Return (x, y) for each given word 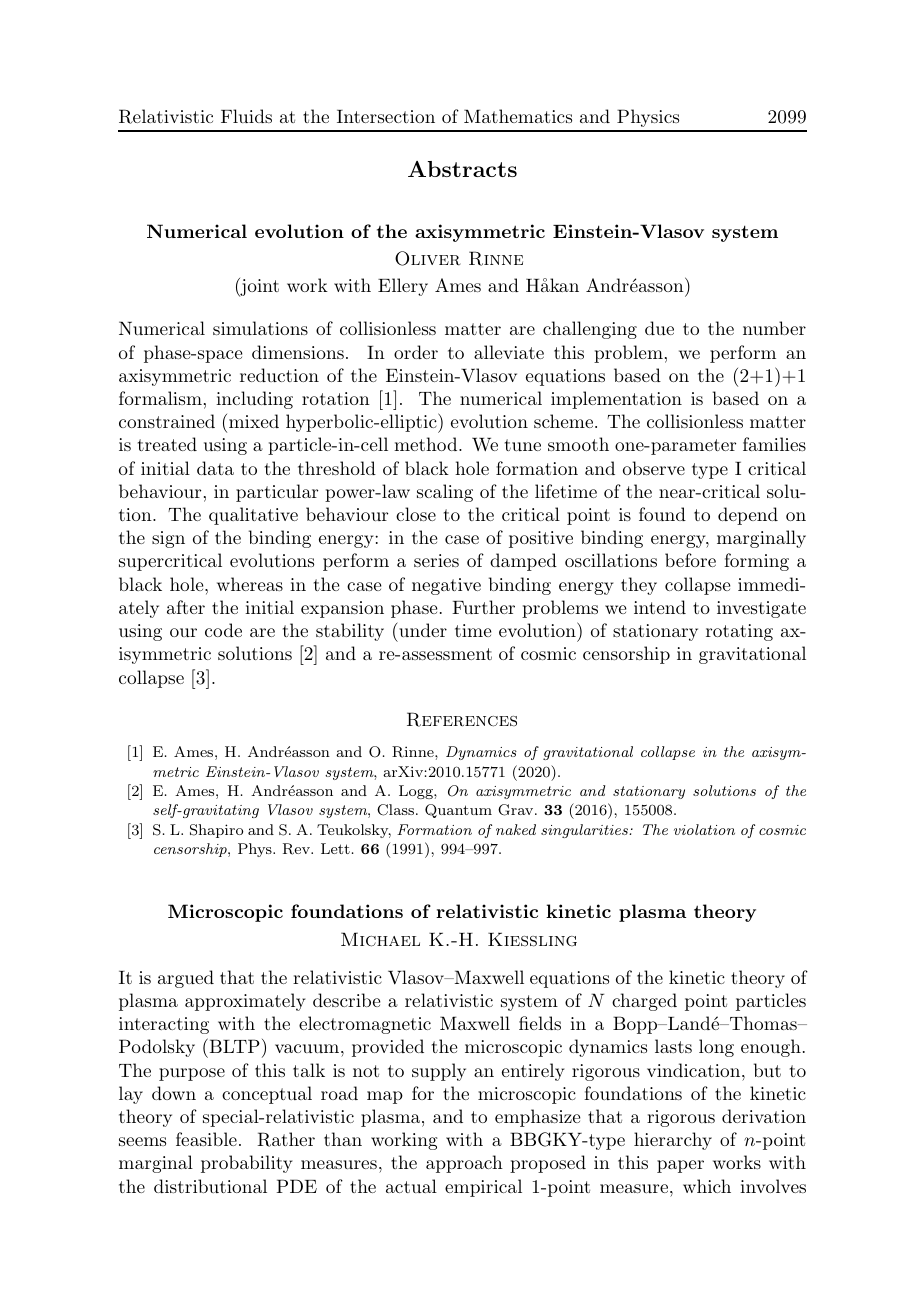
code (223, 630)
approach (464, 1164)
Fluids (246, 116)
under (422, 629)
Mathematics (518, 116)
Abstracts (462, 169)
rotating (739, 632)
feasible (206, 1139)
